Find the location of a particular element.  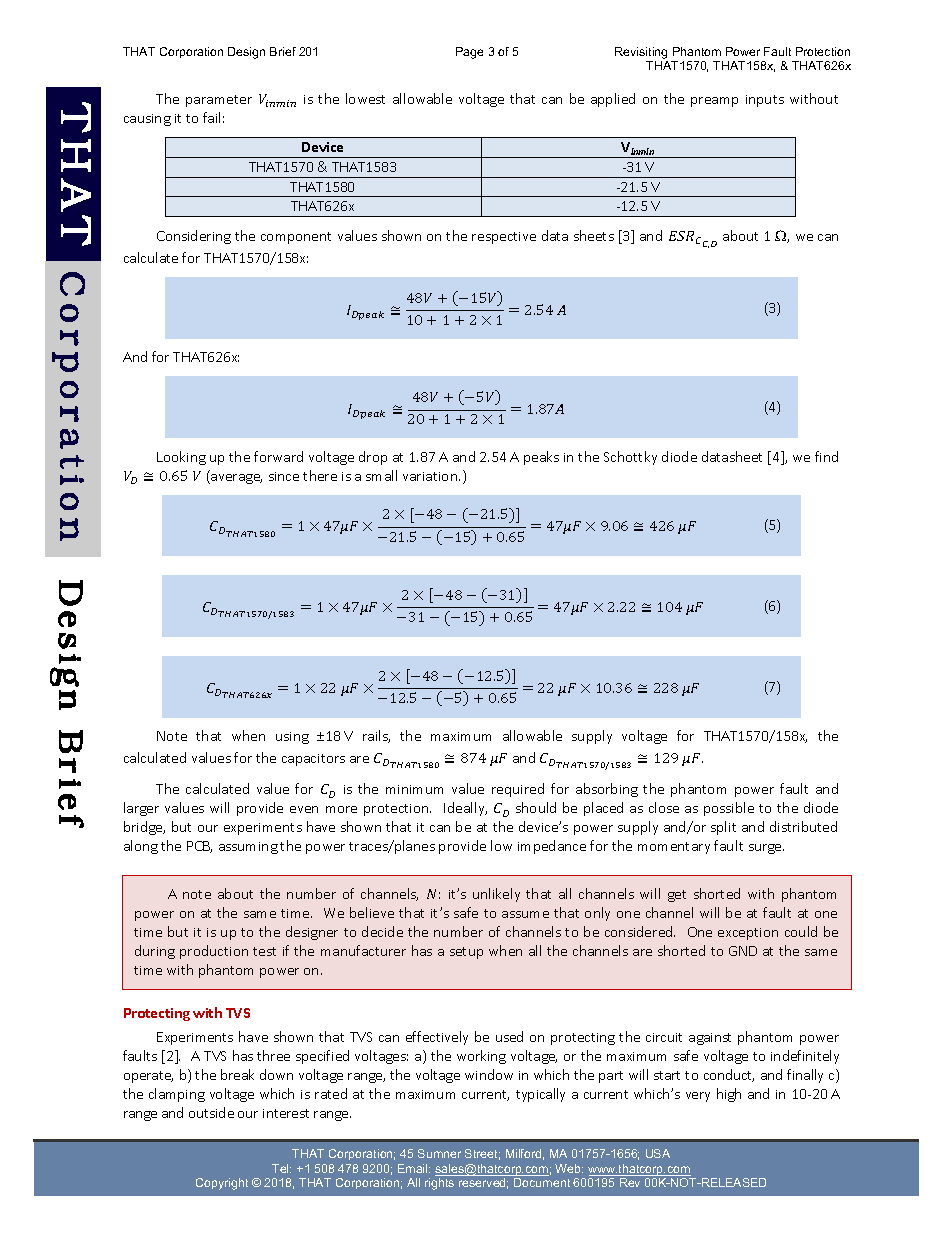

high is located at coordinates (729, 1095).
